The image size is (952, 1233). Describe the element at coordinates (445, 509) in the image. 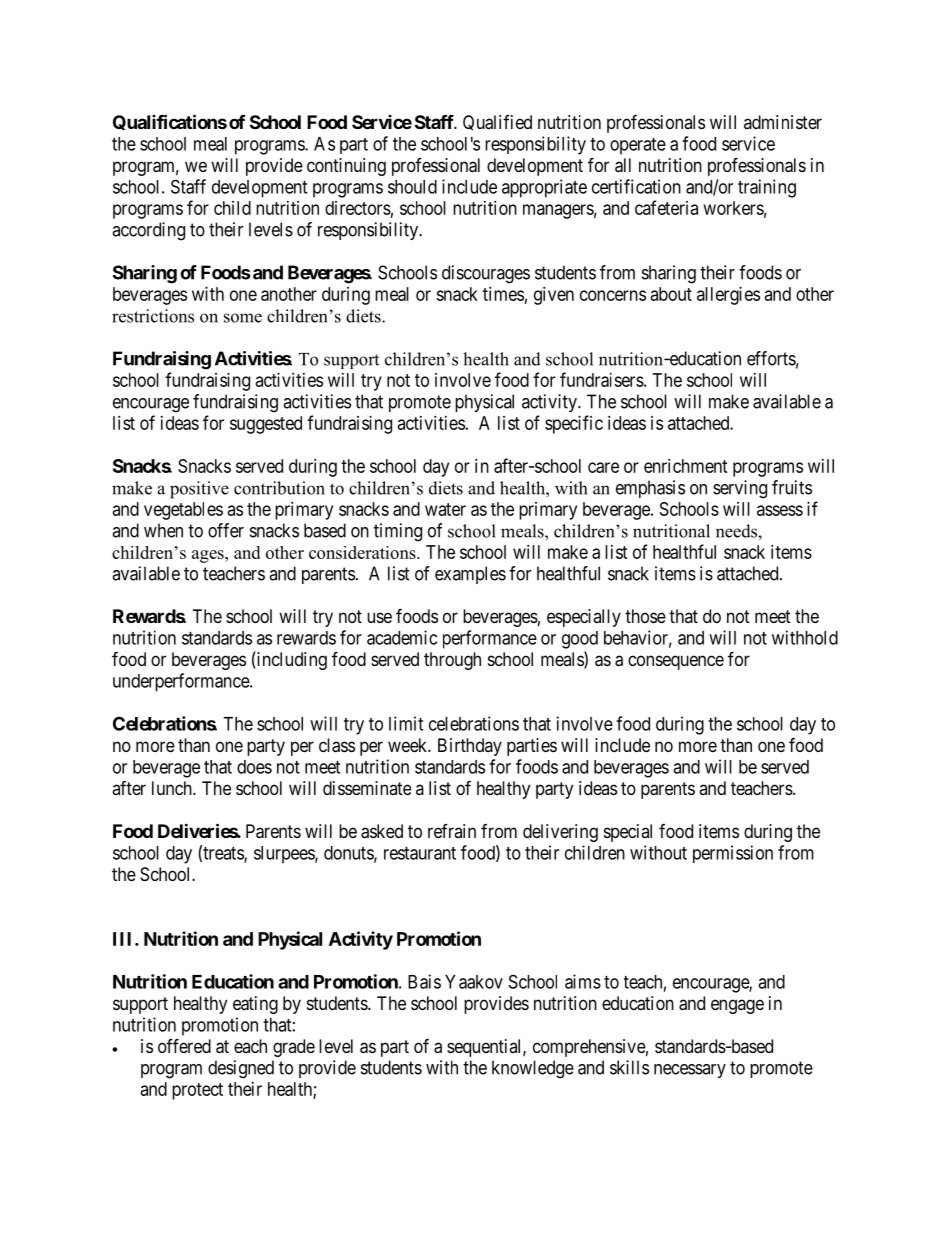

I see `water` at that location.
